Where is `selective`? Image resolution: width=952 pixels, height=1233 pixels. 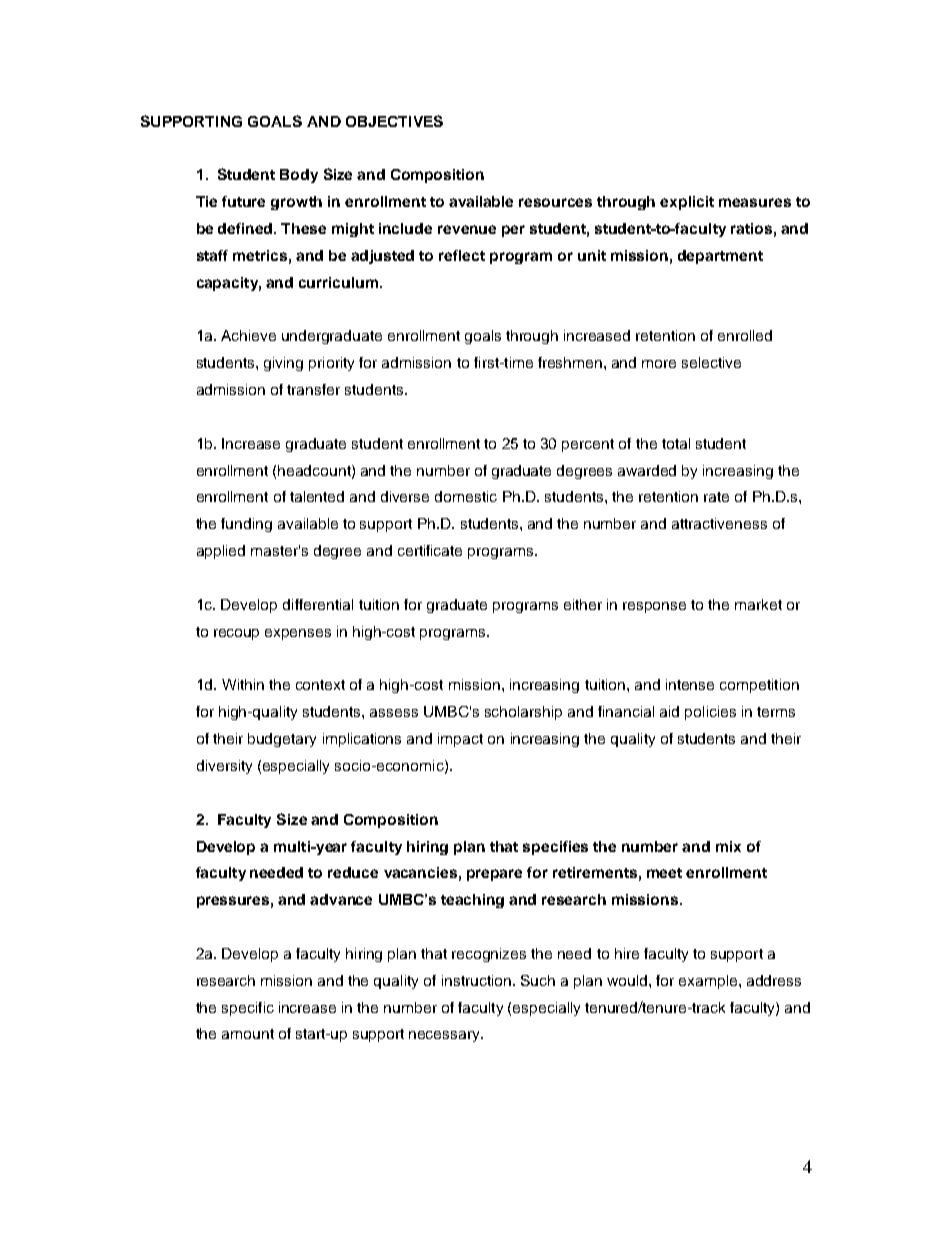
selective is located at coordinates (711, 362).
